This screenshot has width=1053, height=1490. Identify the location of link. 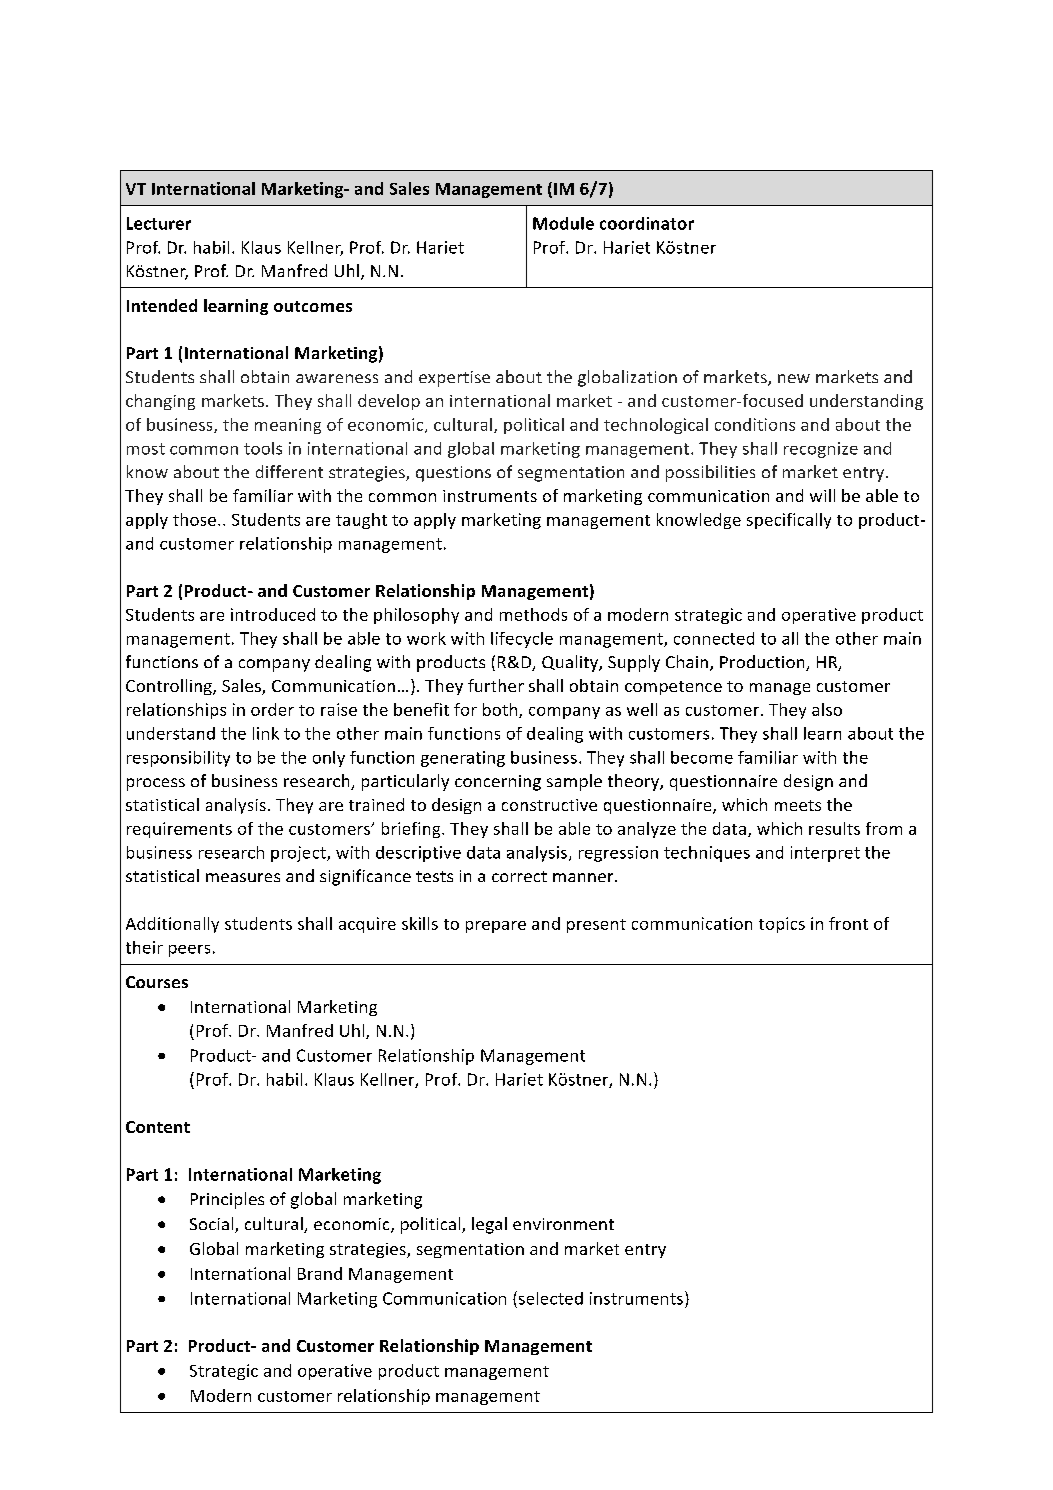
(266, 733).
